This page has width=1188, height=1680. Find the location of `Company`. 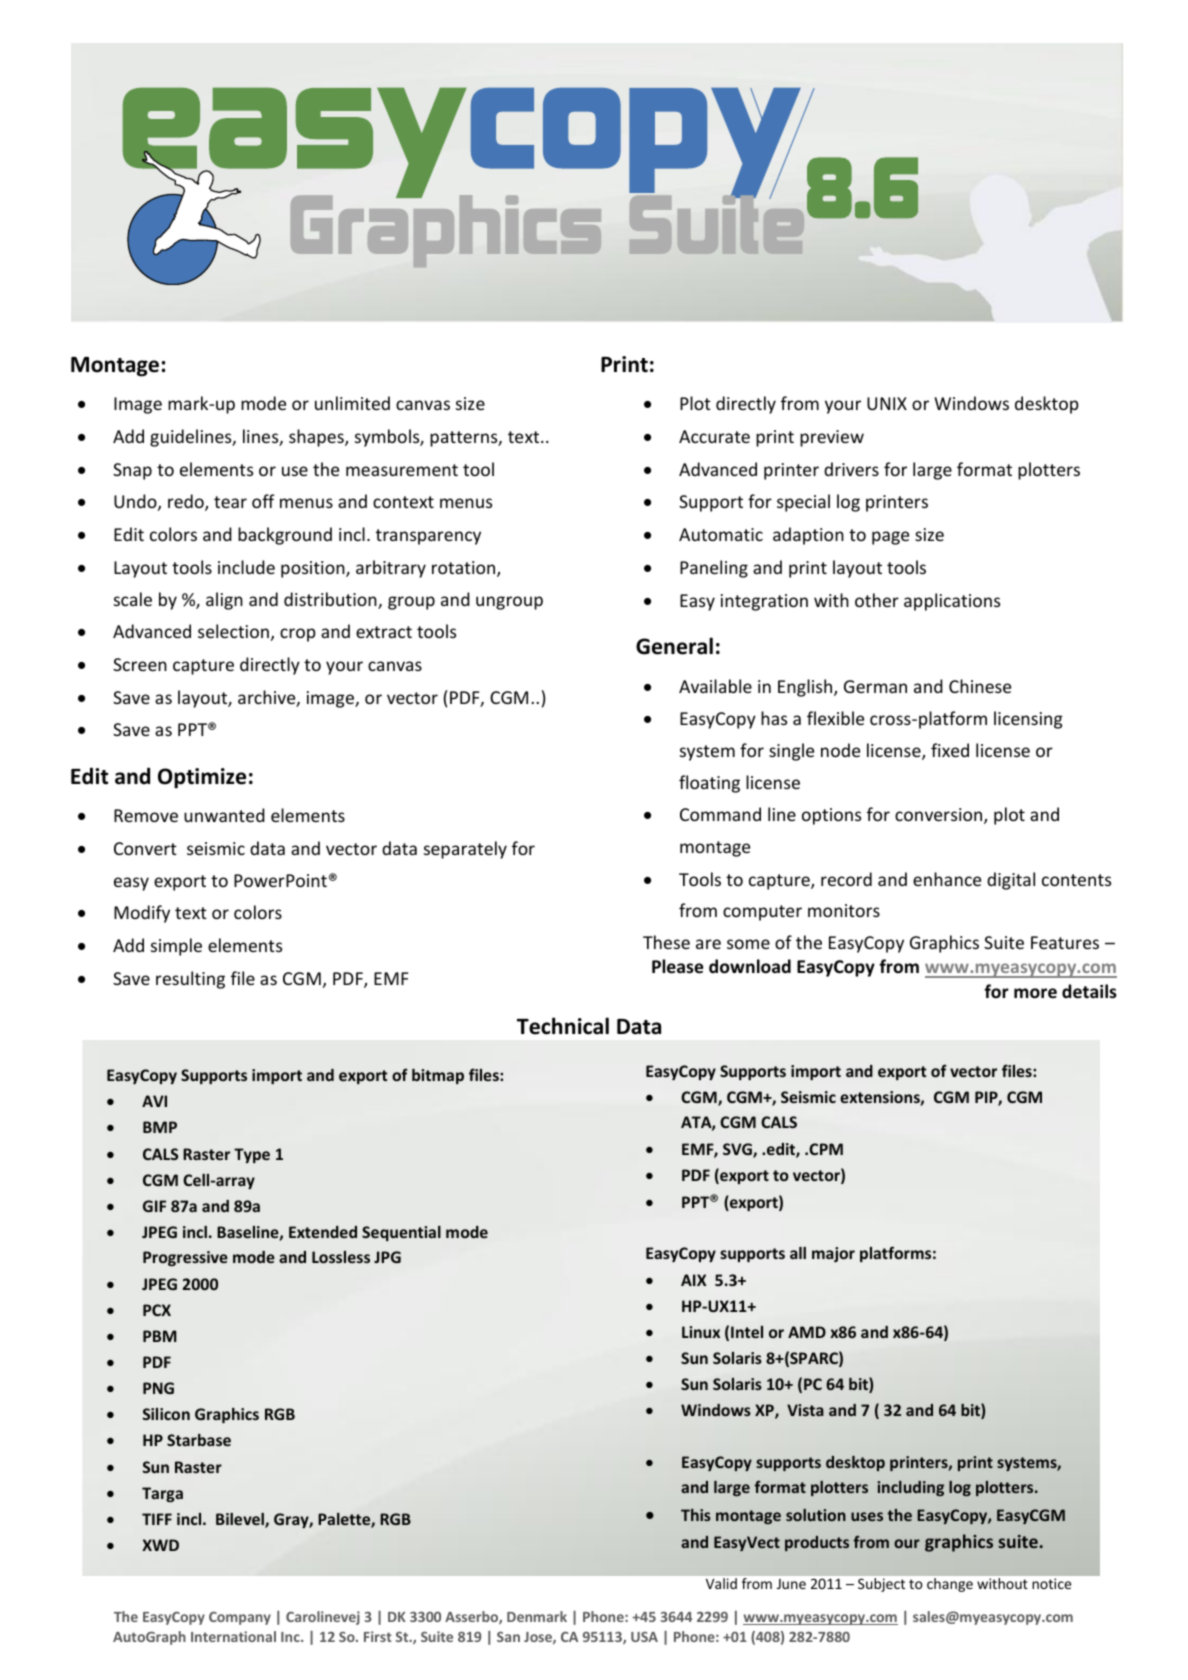

Company is located at coordinates (240, 1618).
